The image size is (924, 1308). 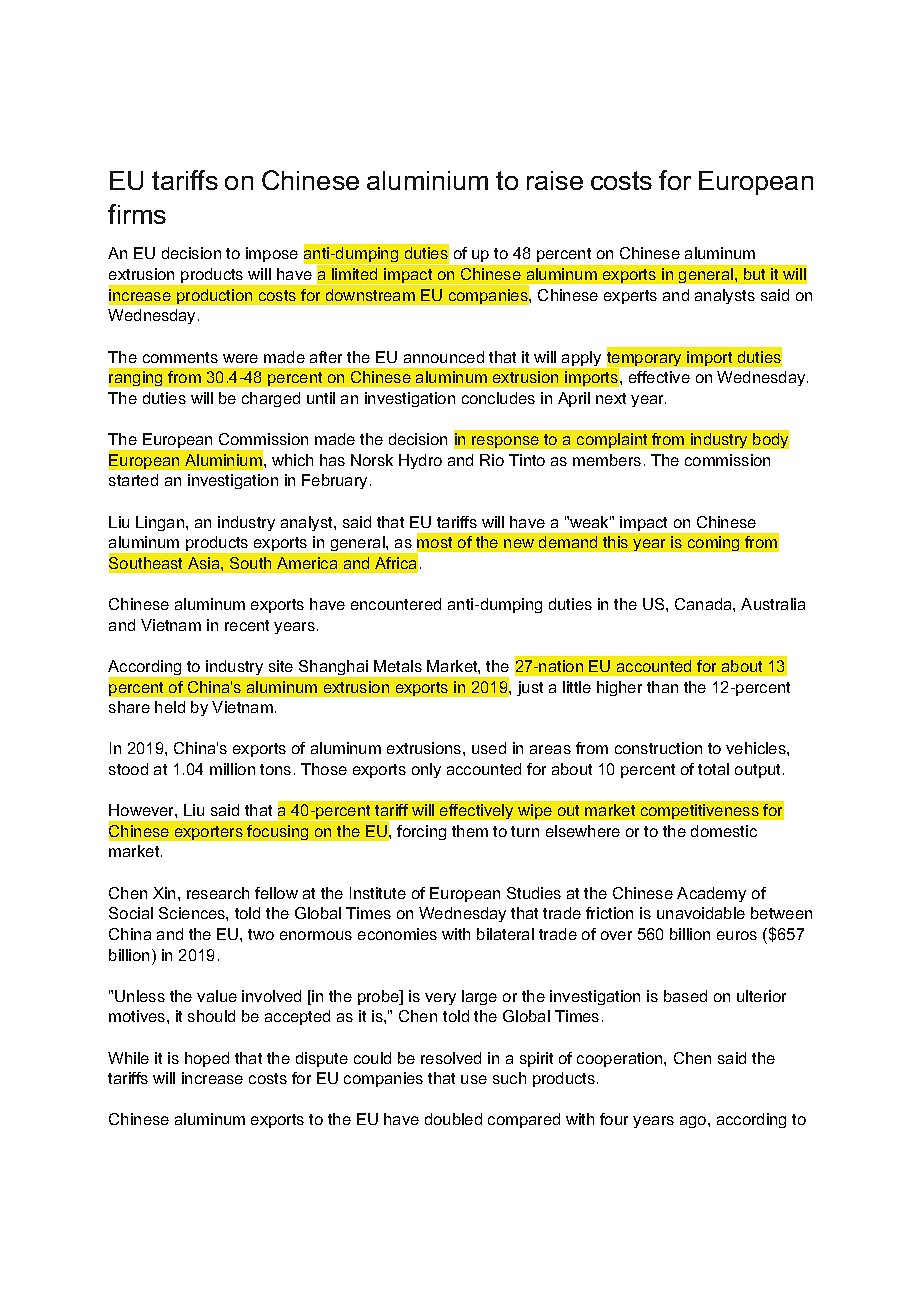 What do you see at coordinates (444, 357) in the screenshot?
I see `announced` at bounding box center [444, 357].
